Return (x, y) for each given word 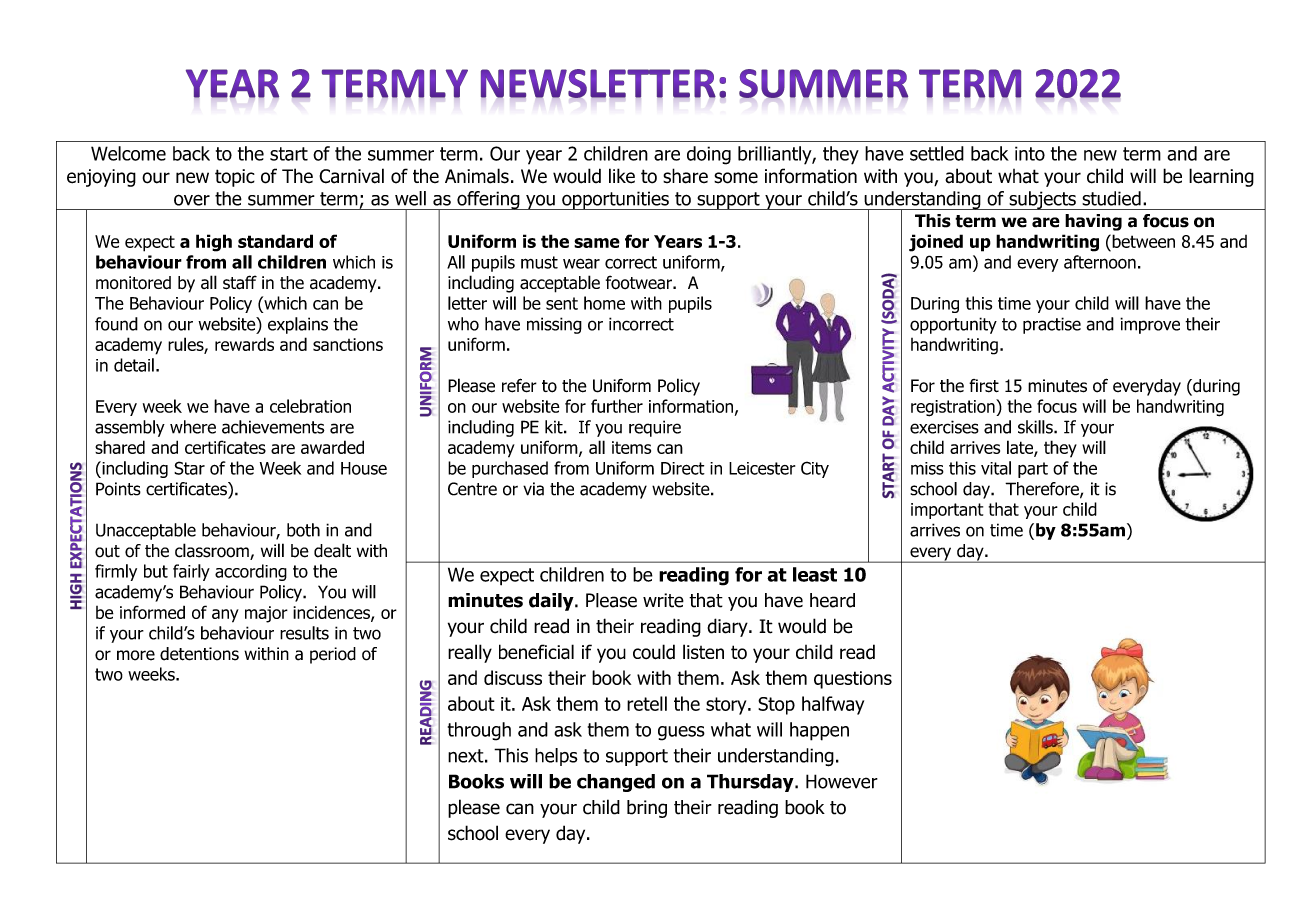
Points (118, 489)
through (479, 731)
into (1030, 153)
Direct (683, 468)
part (1033, 470)
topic (235, 178)
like (622, 176)
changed (616, 783)
